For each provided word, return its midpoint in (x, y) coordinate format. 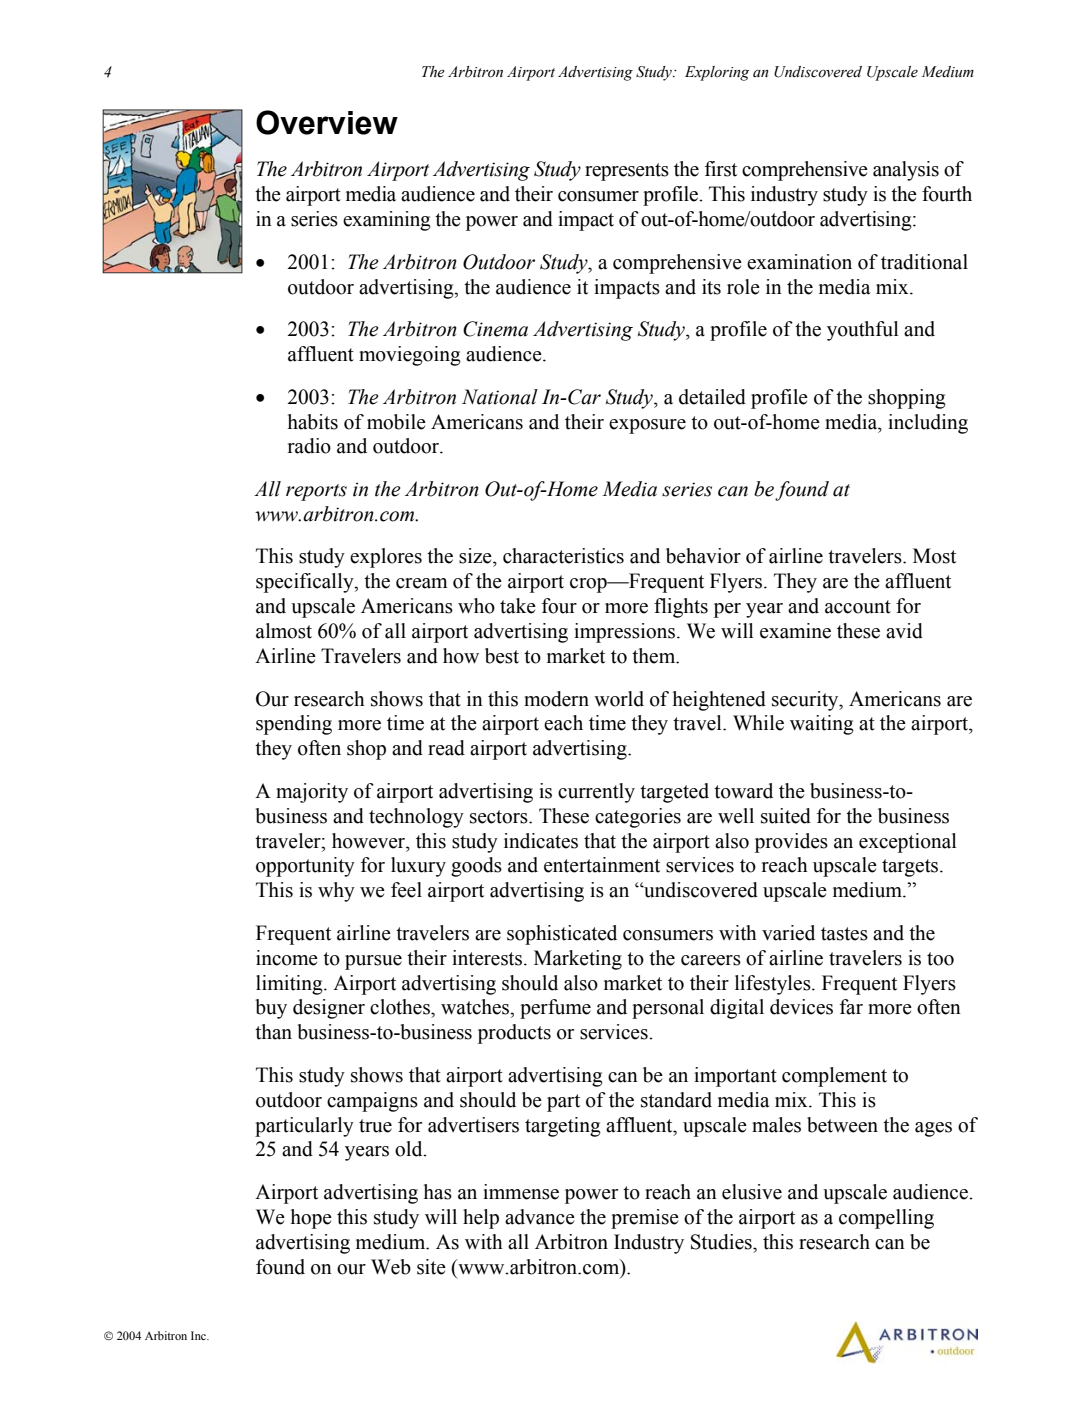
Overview (327, 122)
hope (311, 1219)
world (619, 699)
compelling (886, 1219)
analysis (906, 171)
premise (645, 1219)
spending (294, 725)
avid (904, 631)
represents (627, 172)
